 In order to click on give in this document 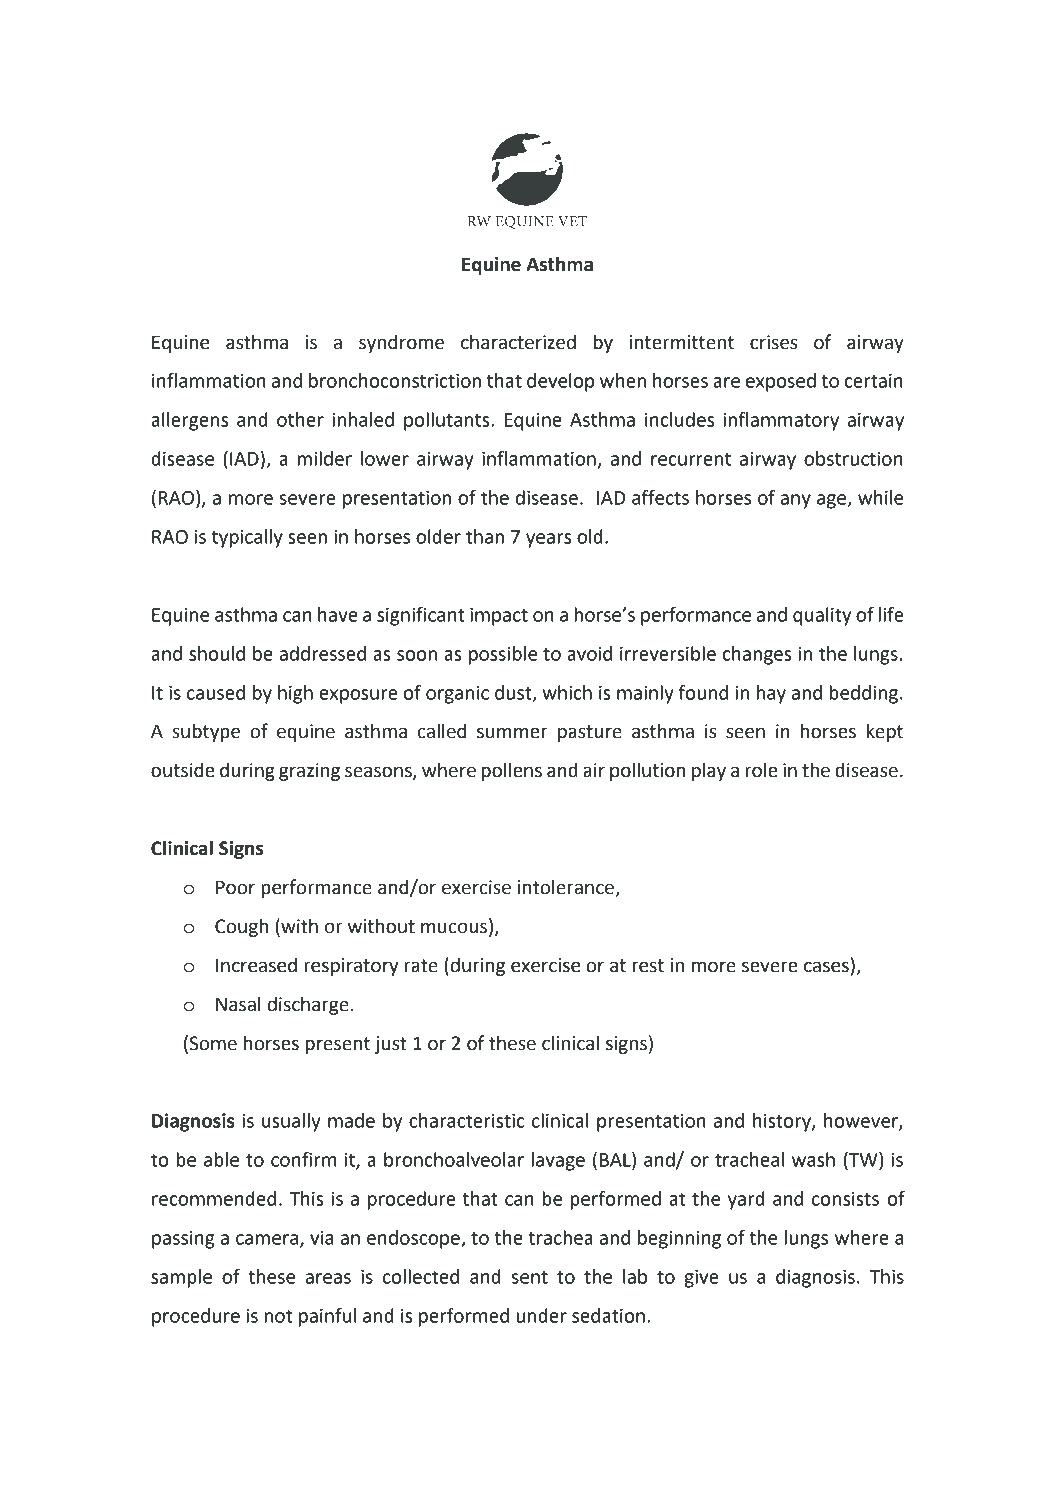, I will do `click(701, 1279)`.
